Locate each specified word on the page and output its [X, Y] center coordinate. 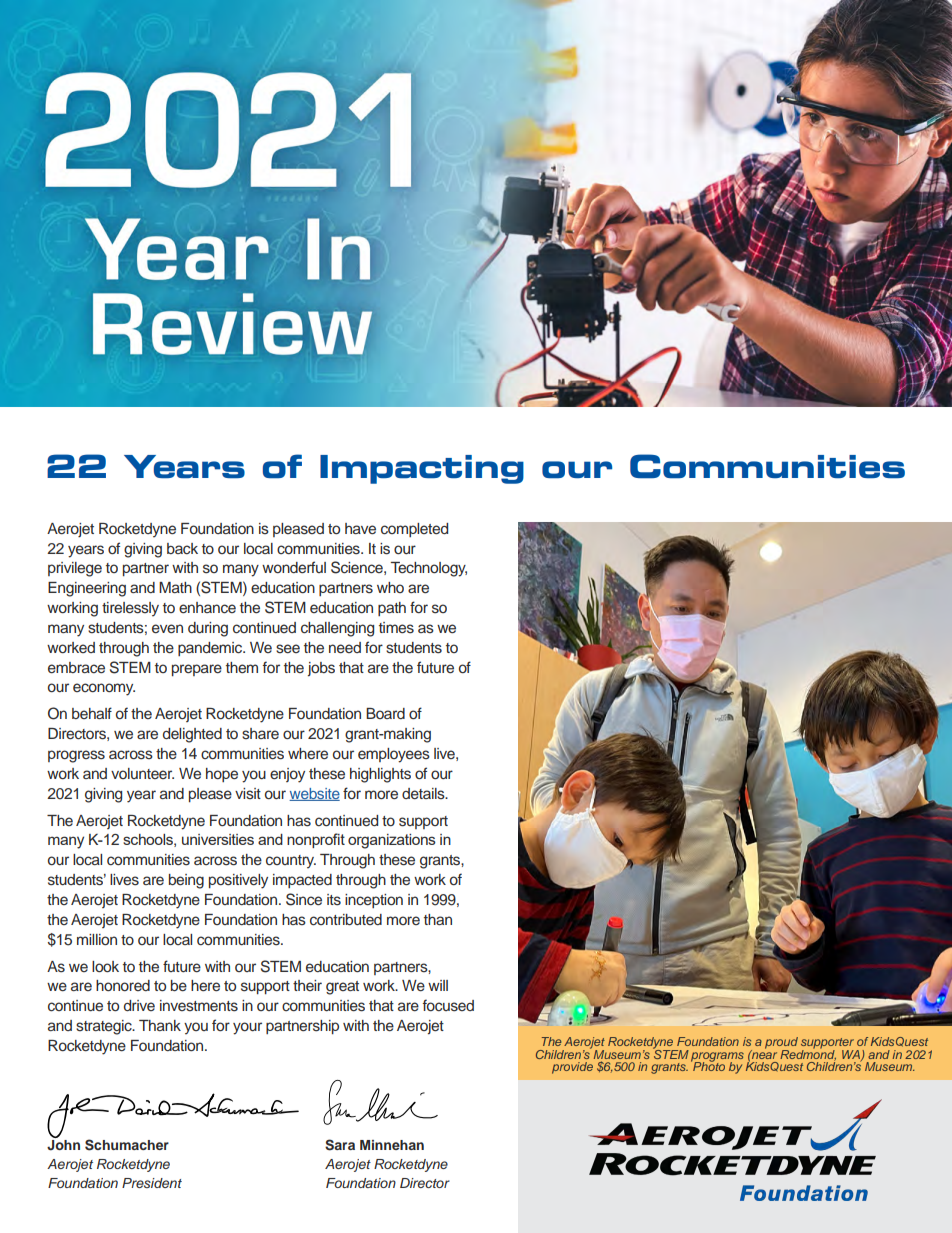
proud [781, 1044]
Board [385, 713]
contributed [346, 920]
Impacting [422, 469]
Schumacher [127, 1145]
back [182, 548]
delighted [192, 735]
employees [394, 755]
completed [414, 530]
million [97, 939]
